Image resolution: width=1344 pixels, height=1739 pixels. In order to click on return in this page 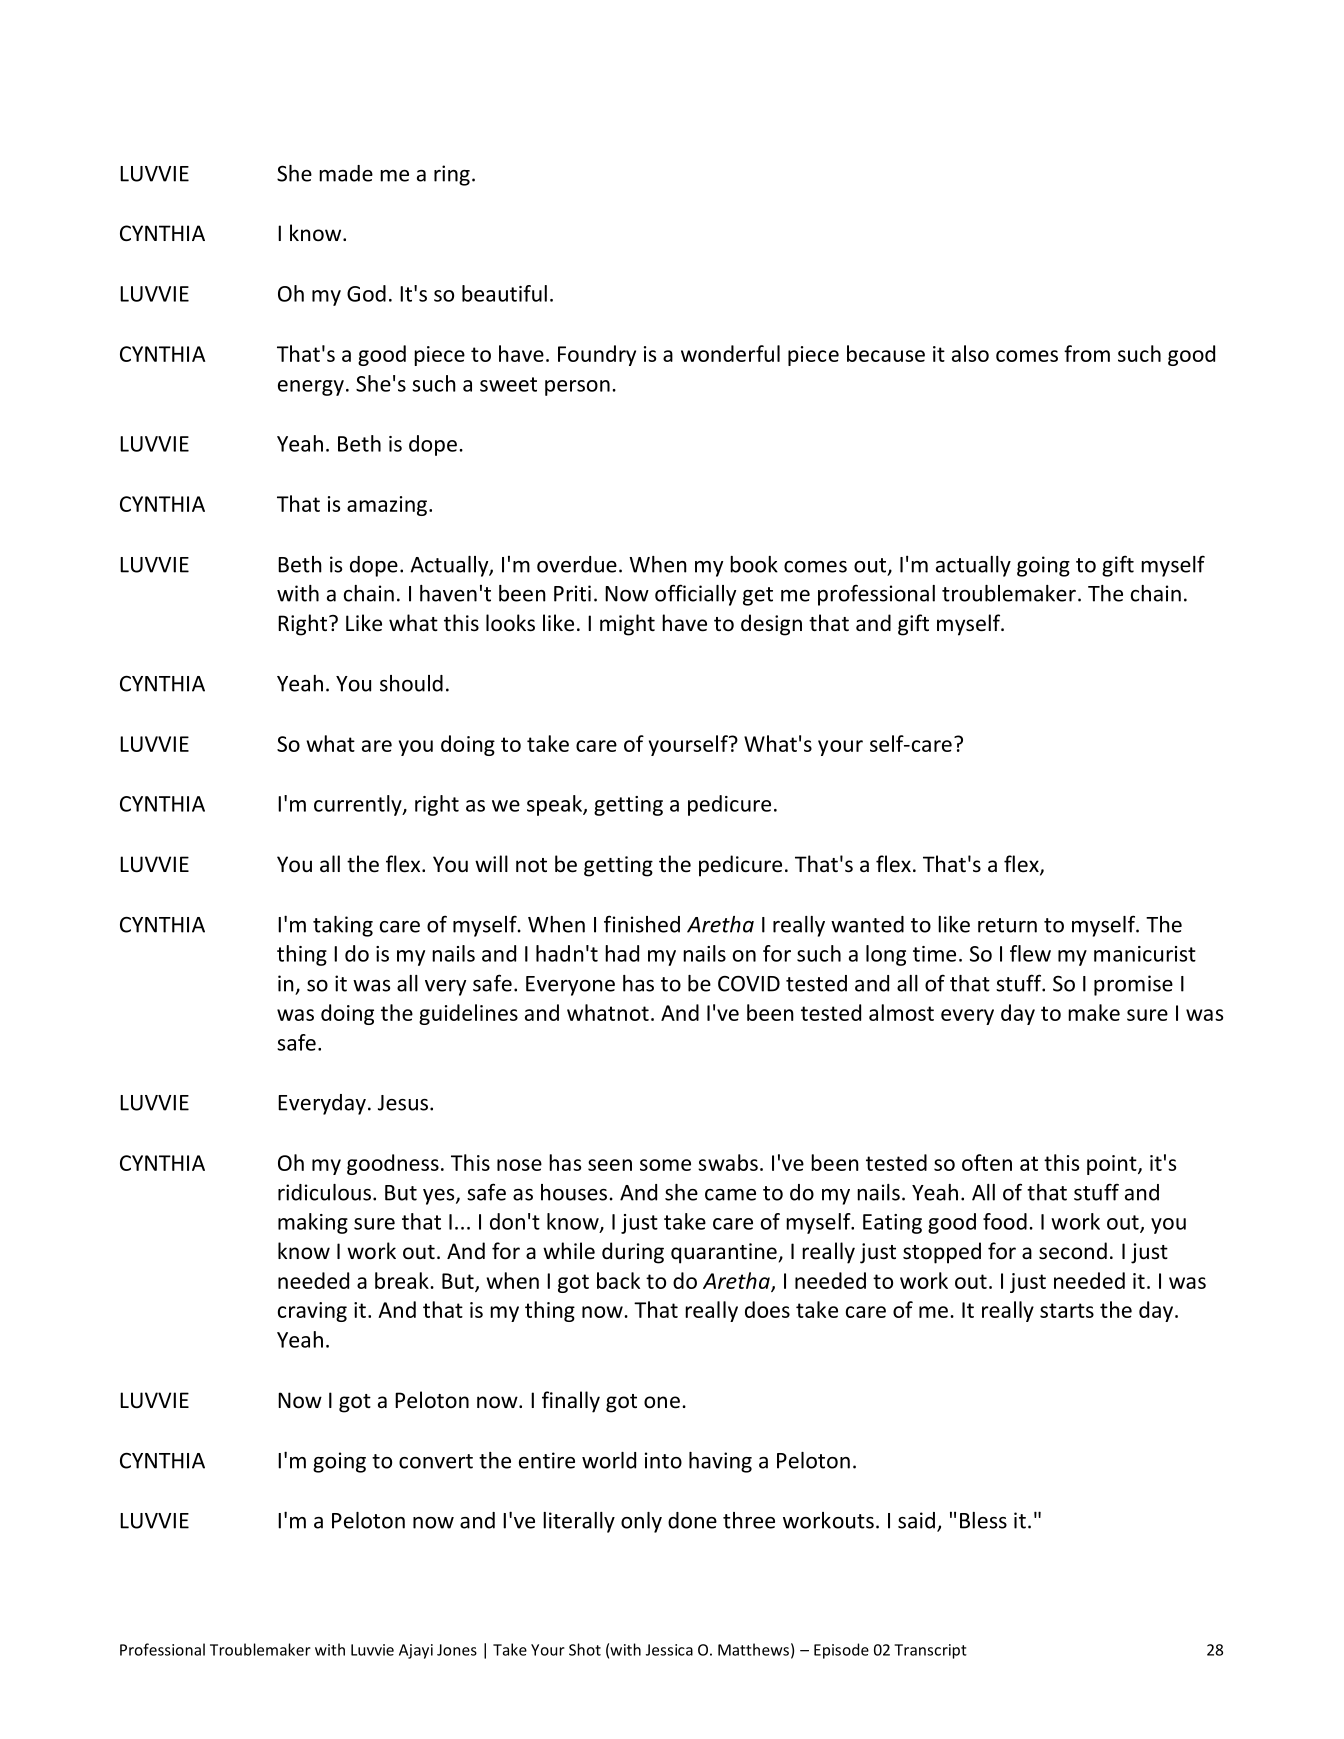, I will do `click(1007, 925)`.
